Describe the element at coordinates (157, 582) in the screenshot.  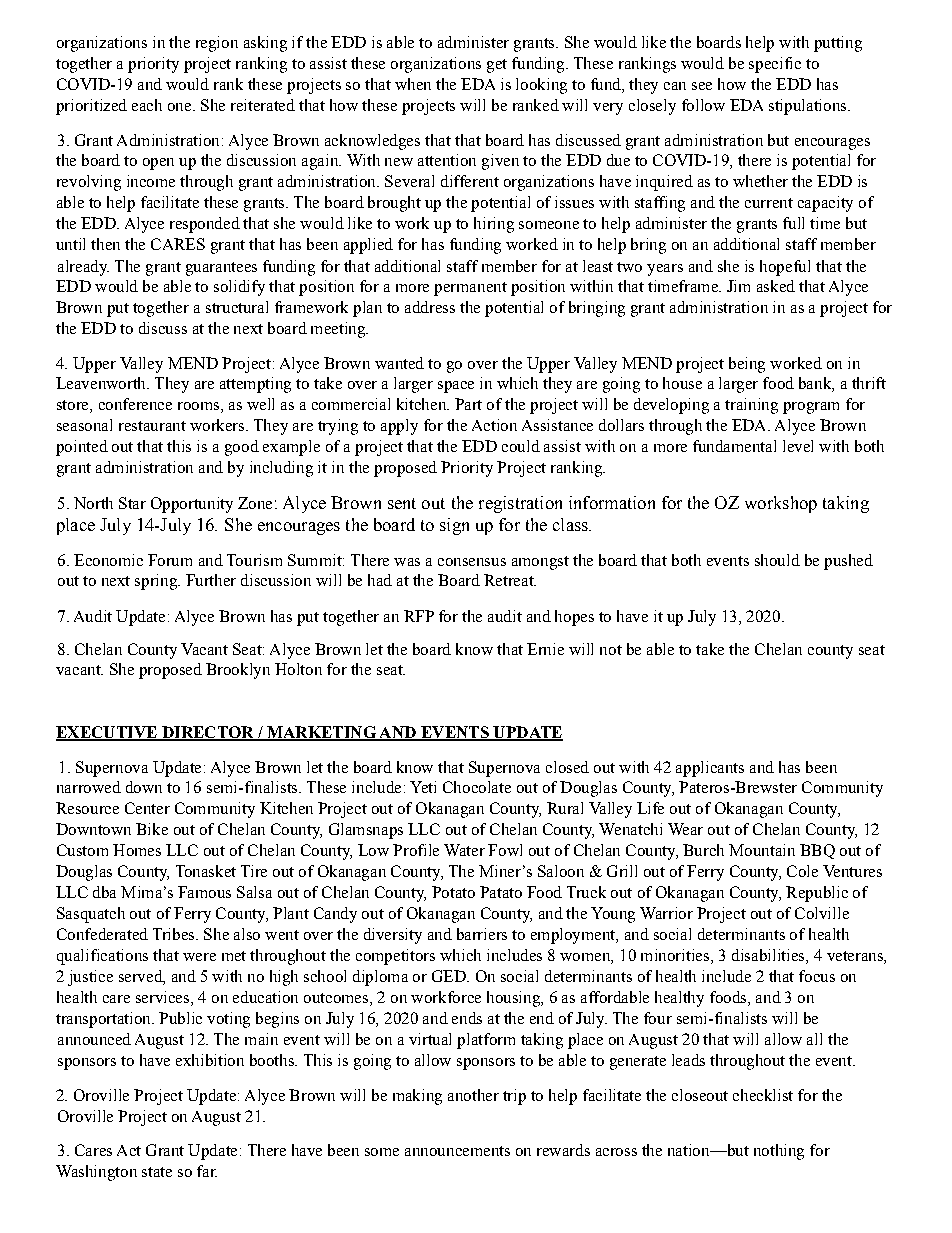
I see `spring` at that location.
